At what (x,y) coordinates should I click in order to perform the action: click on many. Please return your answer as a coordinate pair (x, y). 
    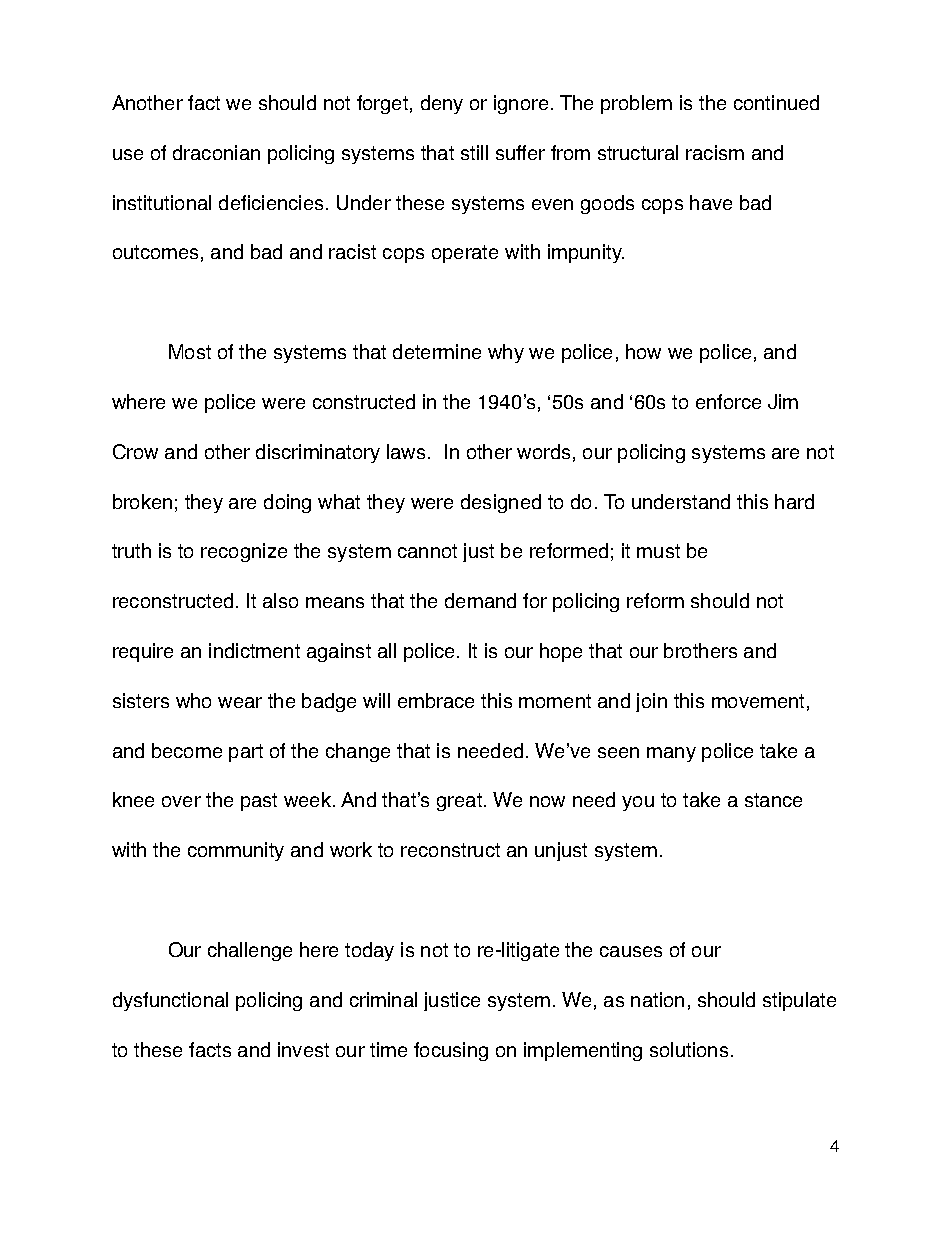
    Looking at the image, I should click on (671, 754).
